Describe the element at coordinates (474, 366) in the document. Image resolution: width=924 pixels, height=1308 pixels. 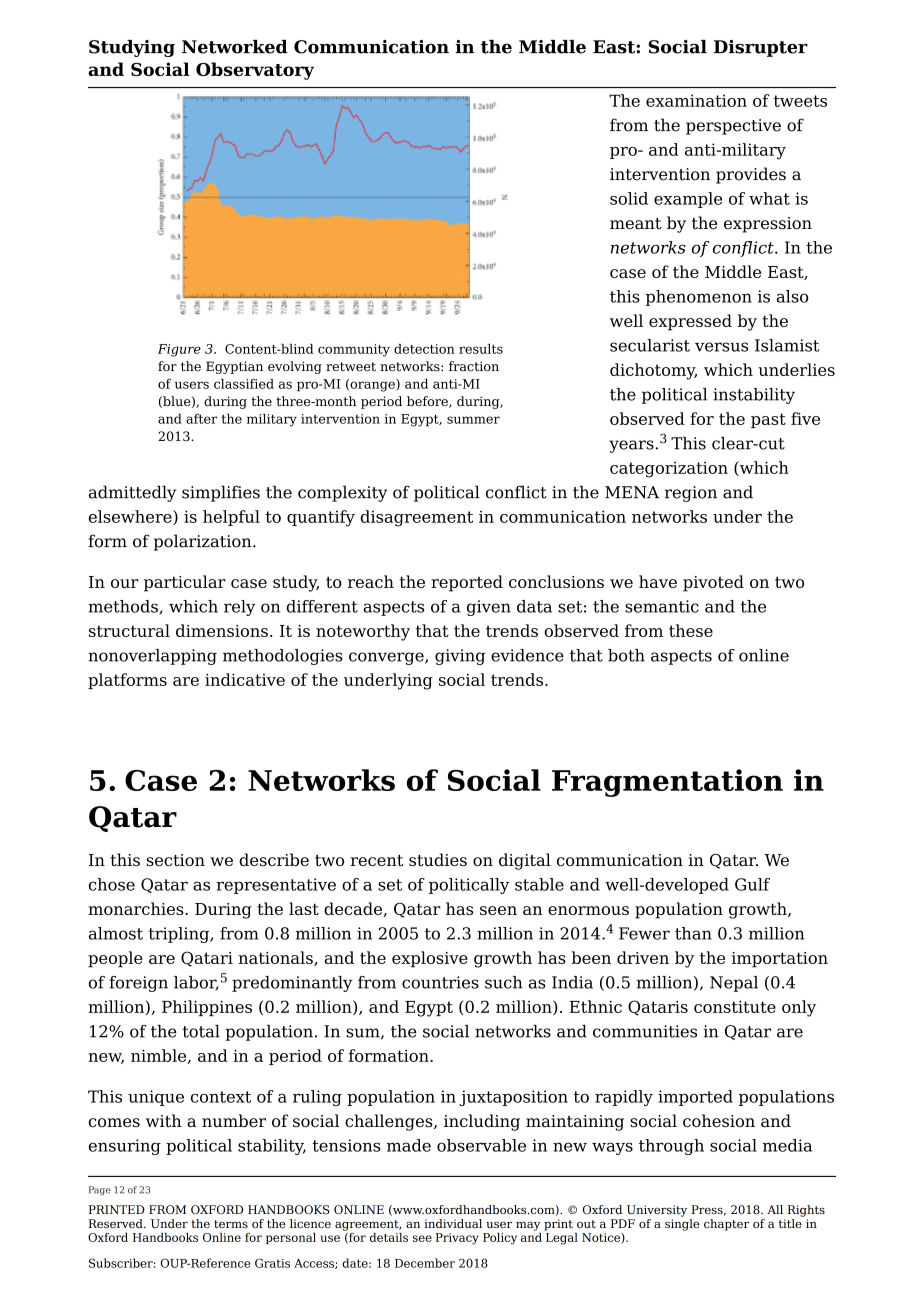
I see `fraction` at that location.
